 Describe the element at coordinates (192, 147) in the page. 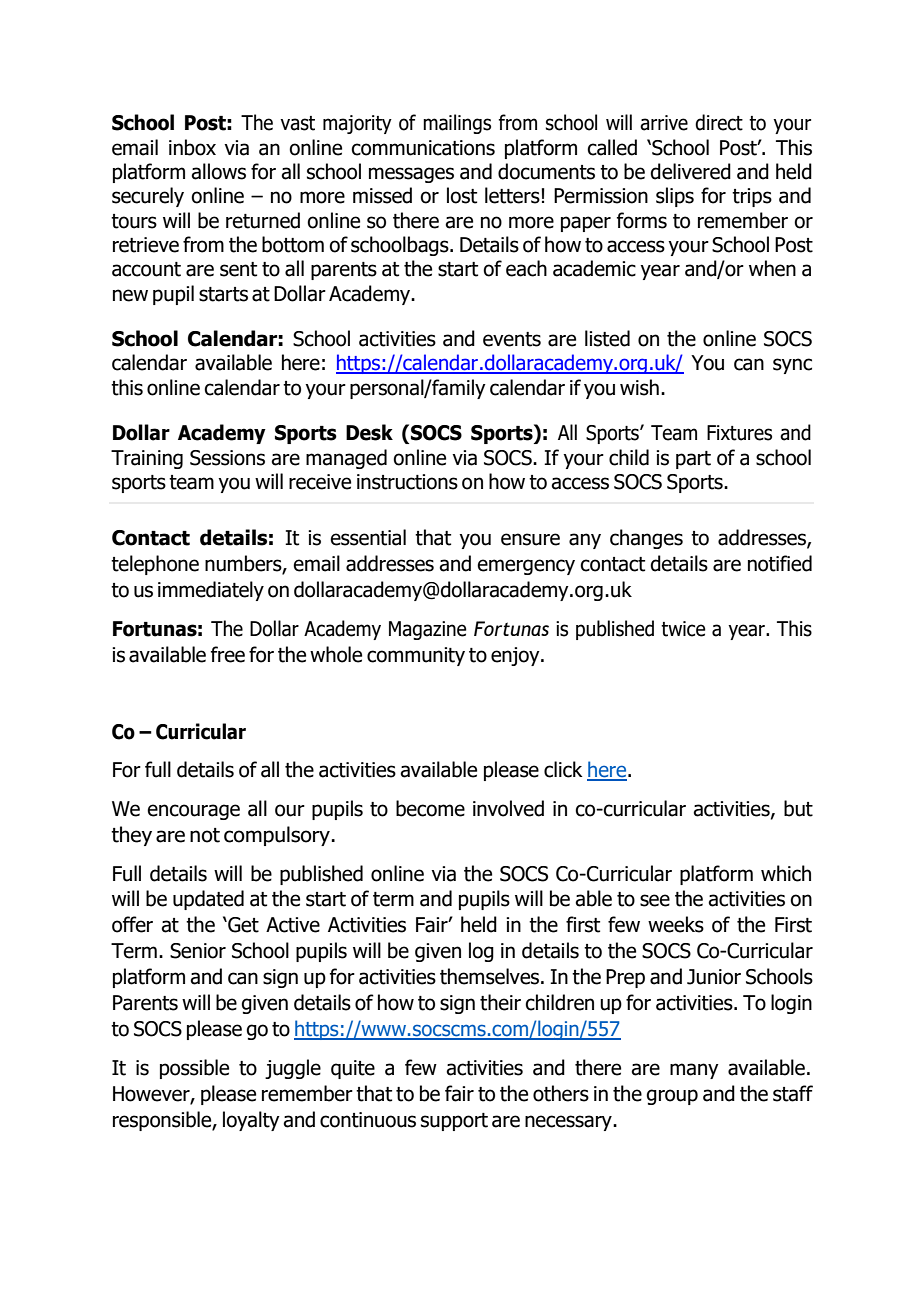

I see `inbox` at that location.
